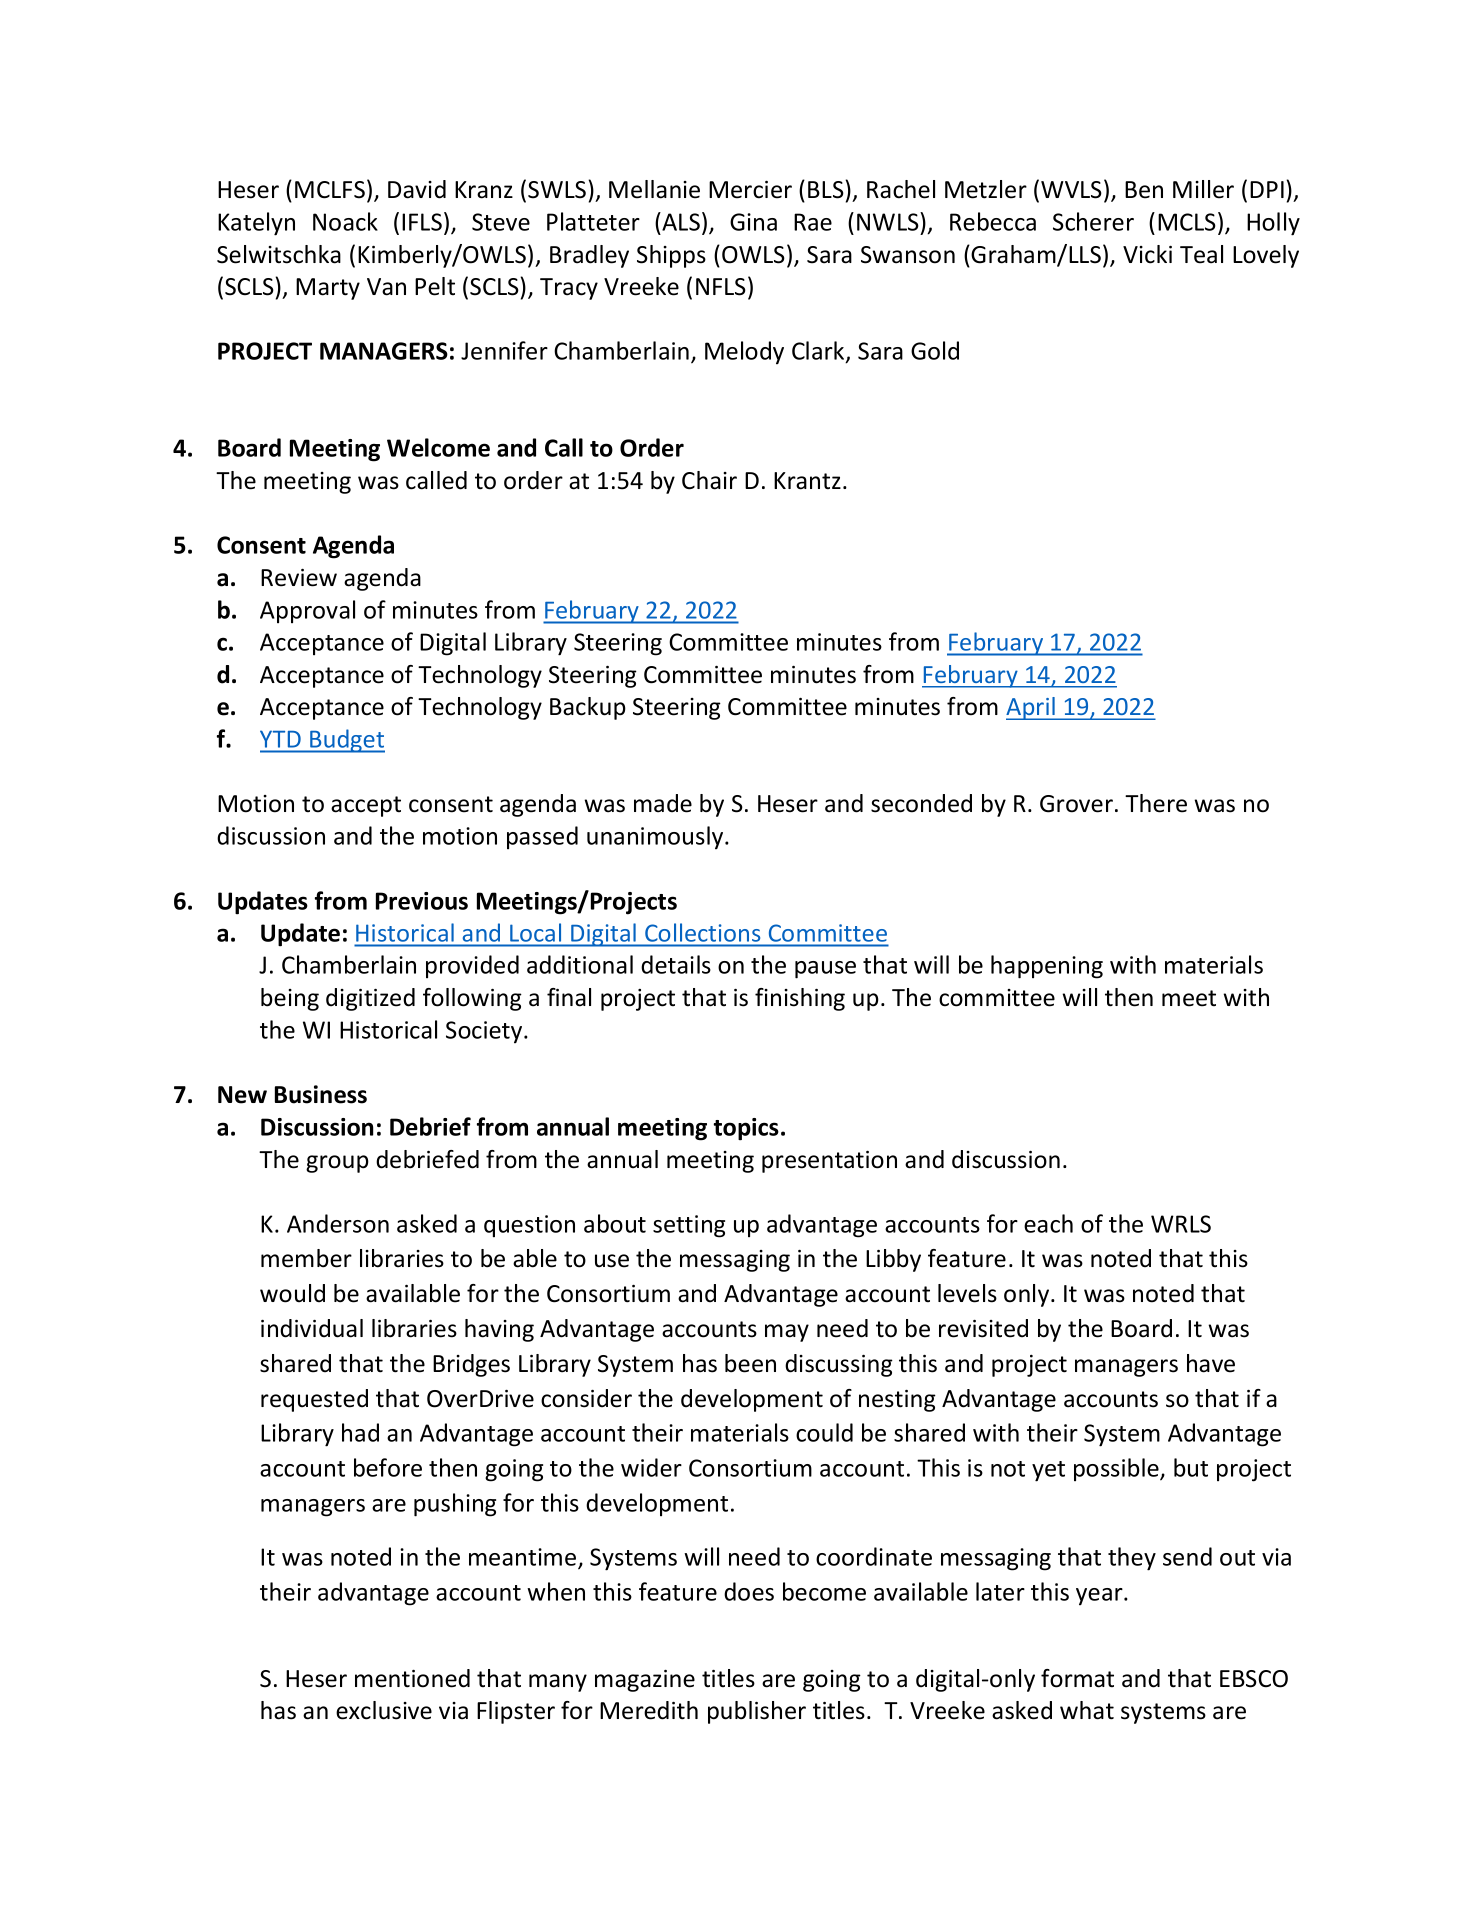  Describe the element at coordinates (1048, 1223) in the document. I see `each` at that location.
